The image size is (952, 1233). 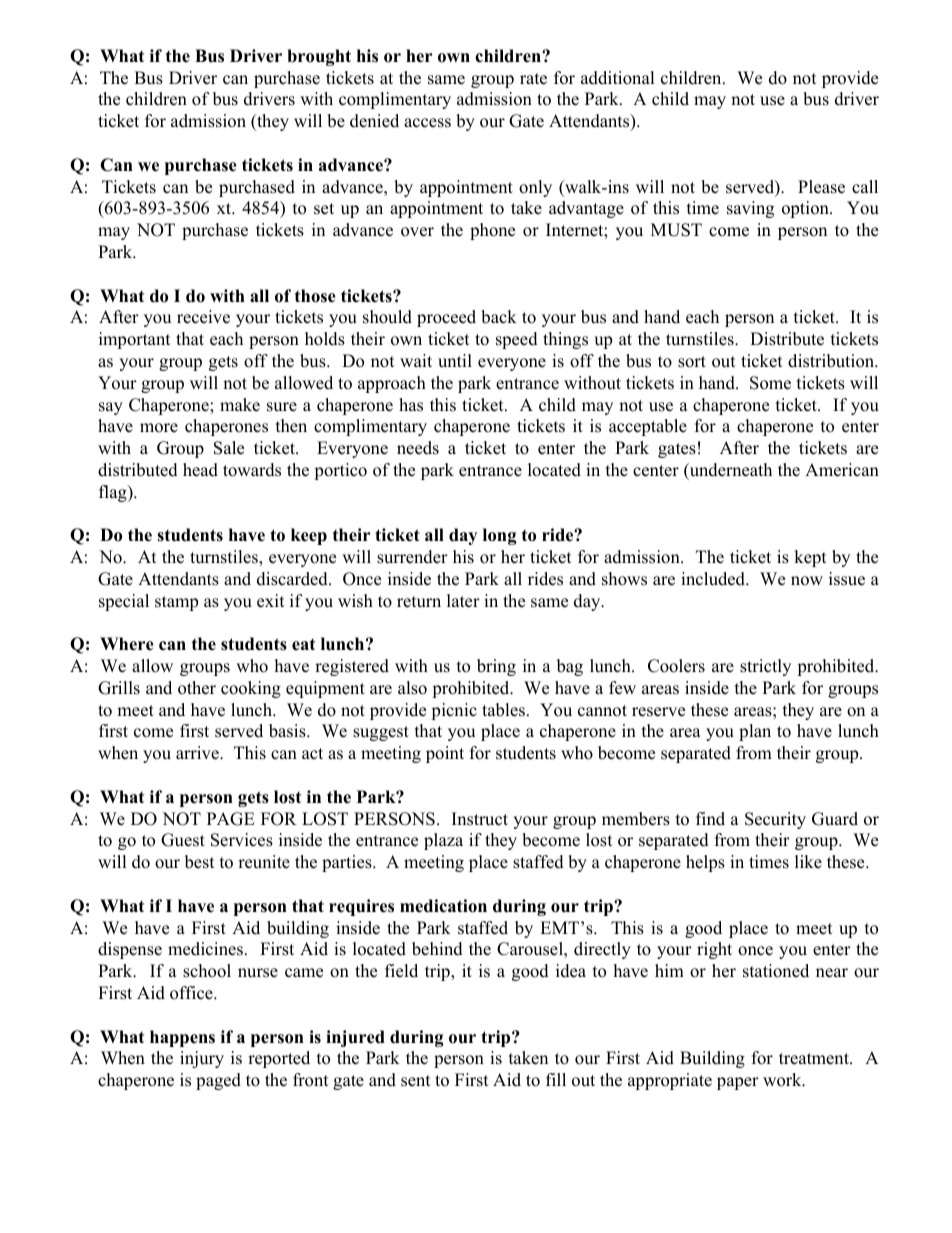 What do you see at coordinates (443, 841) in the screenshot?
I see `plaza` at bounding box center [443, 841].
